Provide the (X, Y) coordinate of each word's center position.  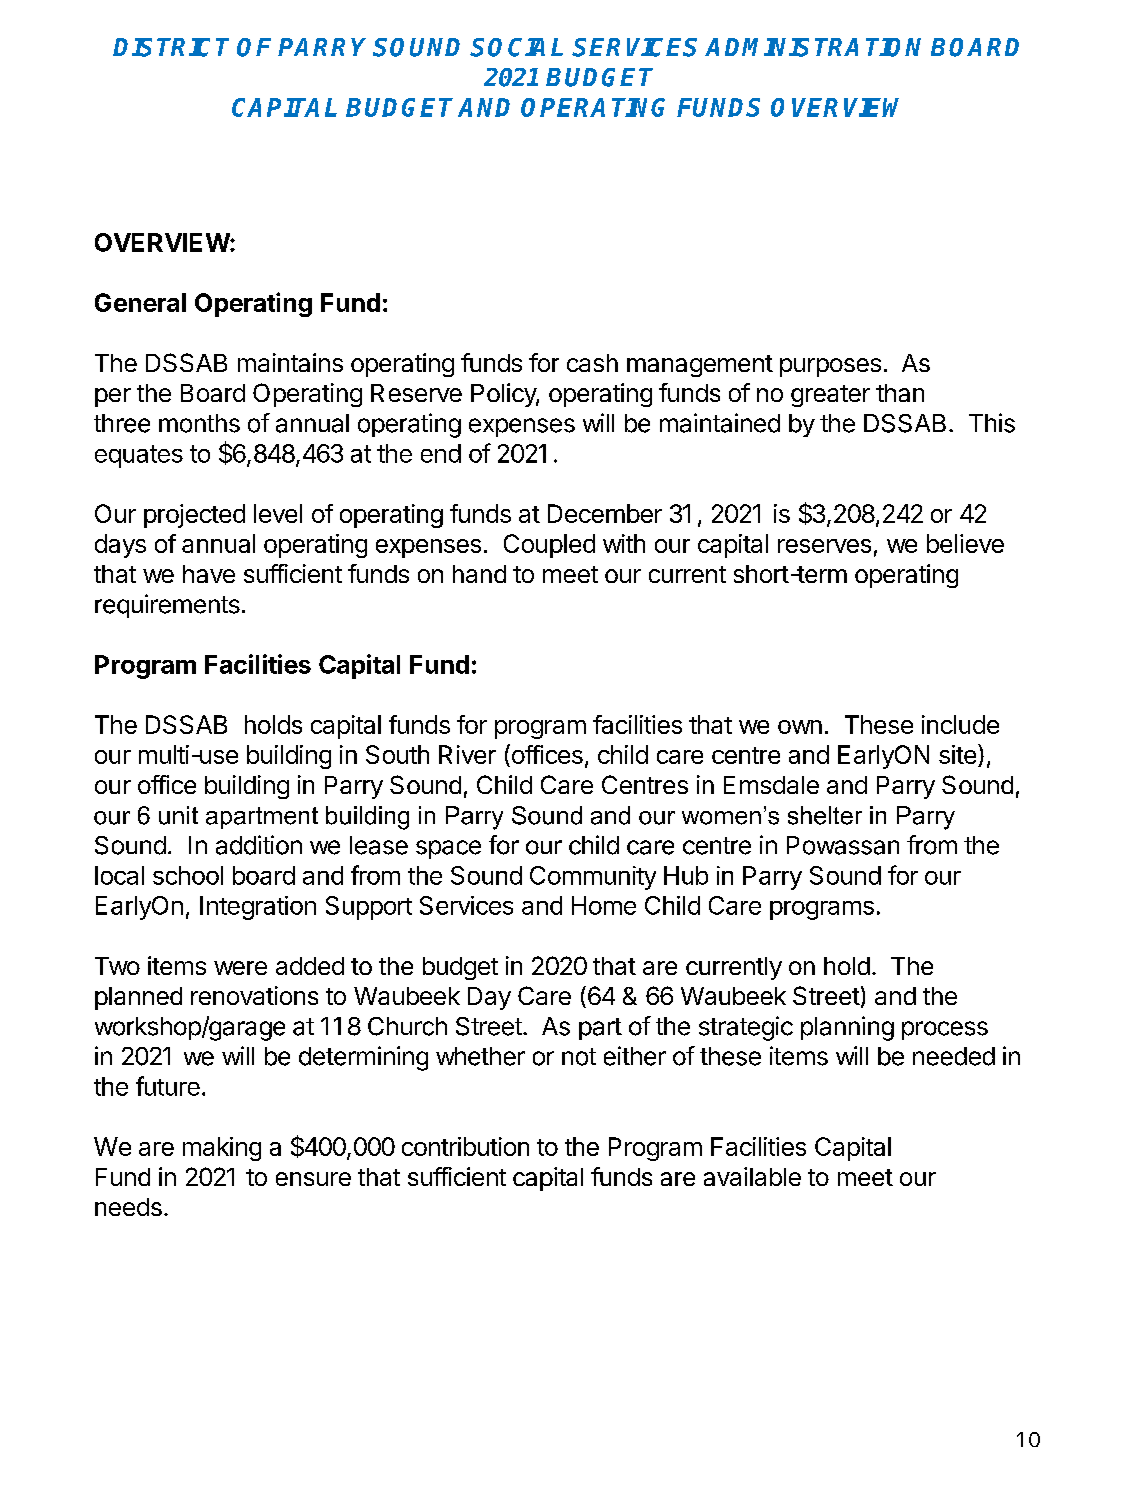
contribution (465, 1146)
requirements (167, 606)
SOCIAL (516, 47)
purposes (830, 367)
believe (965, 543)
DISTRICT (171, 47)
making (222, 1149)
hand (479, 574)
